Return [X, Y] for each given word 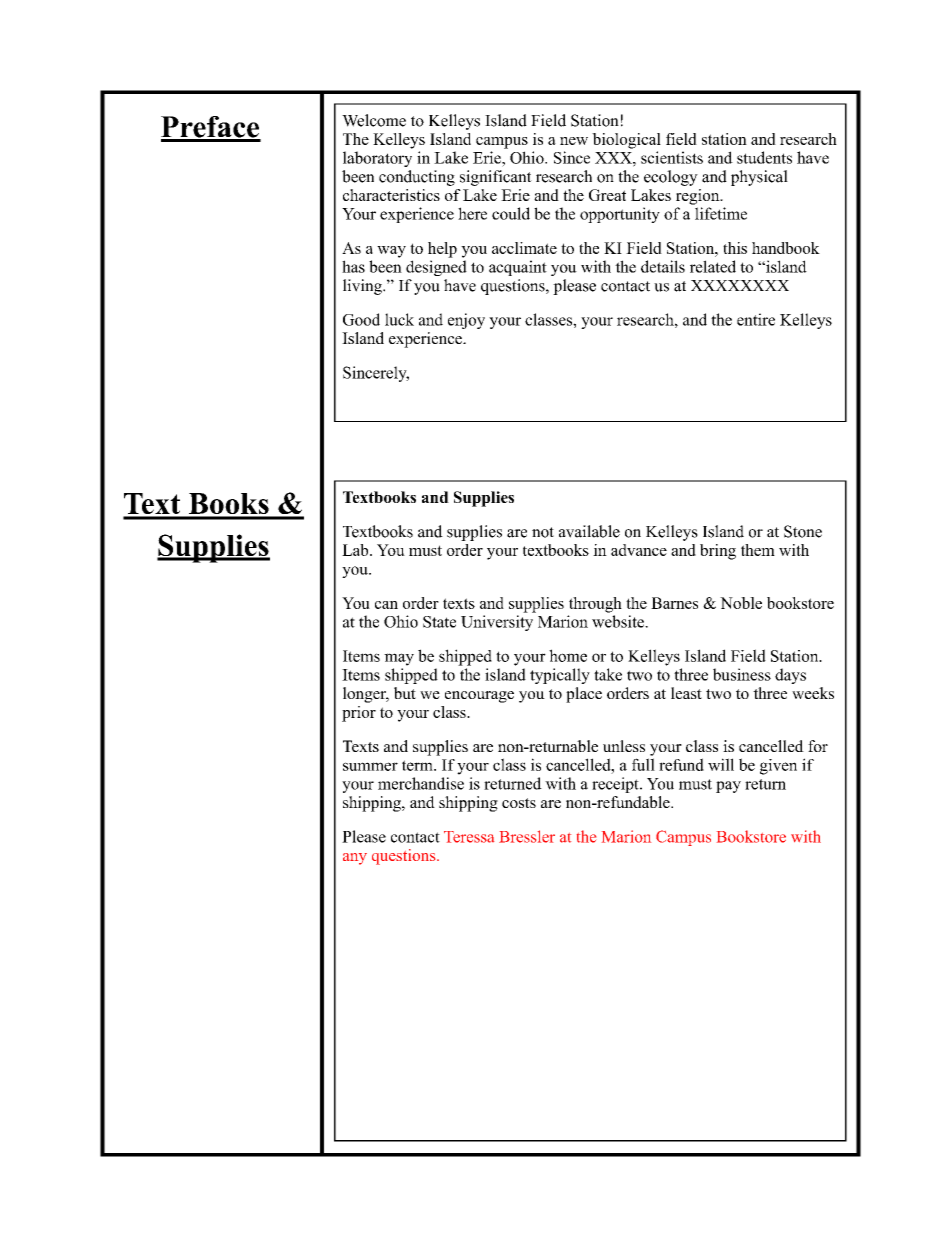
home [568, 655]
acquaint [518, 268]
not [543, 532]
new [574, 141]
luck [399, 319]
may [399, 659]
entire [756, 319]
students [764, 157]
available [589, 531]
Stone [803, 531]
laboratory [377, 159]
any [355, 859]
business [742, 674]
